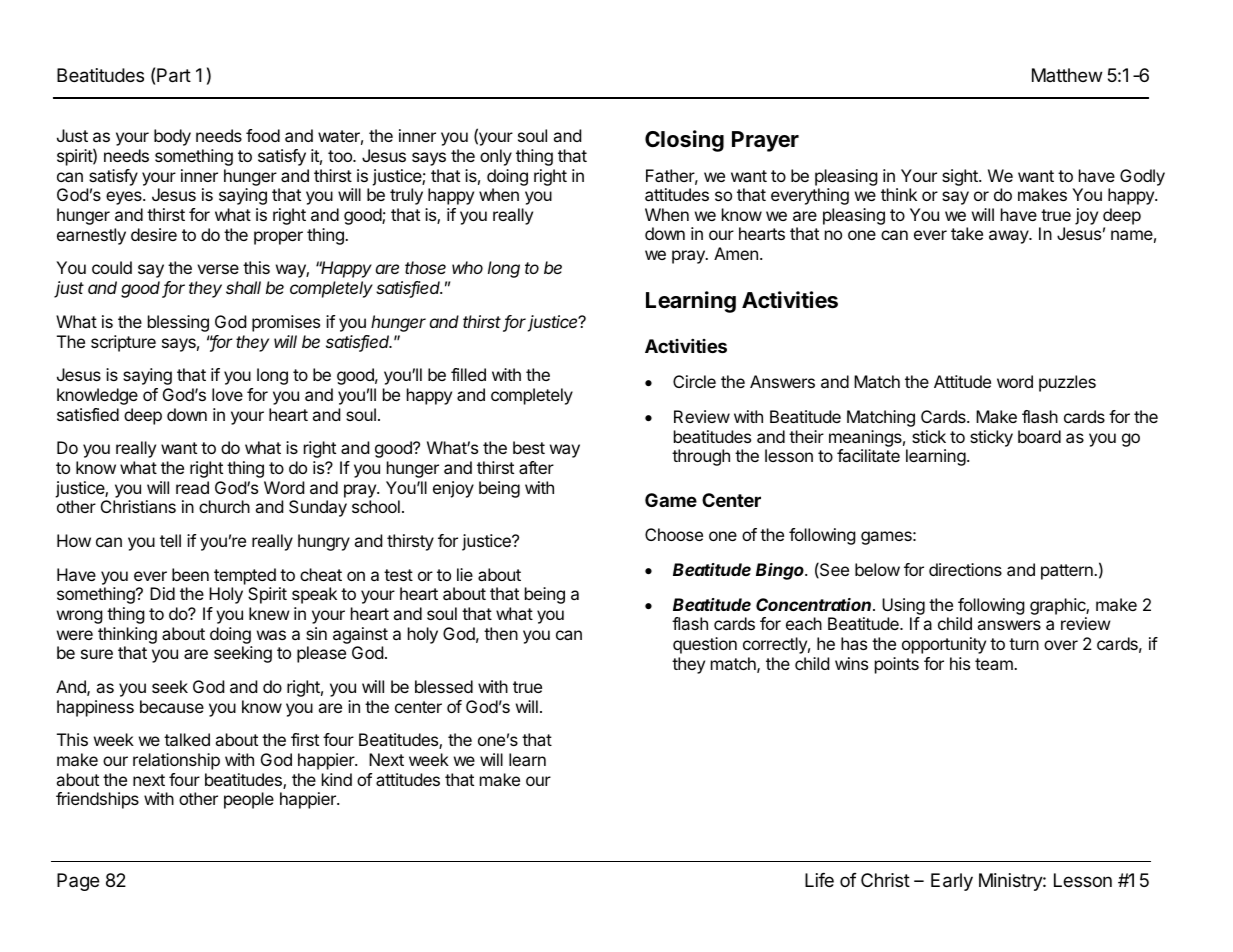  I want to click on Early, so click(952, 882).
